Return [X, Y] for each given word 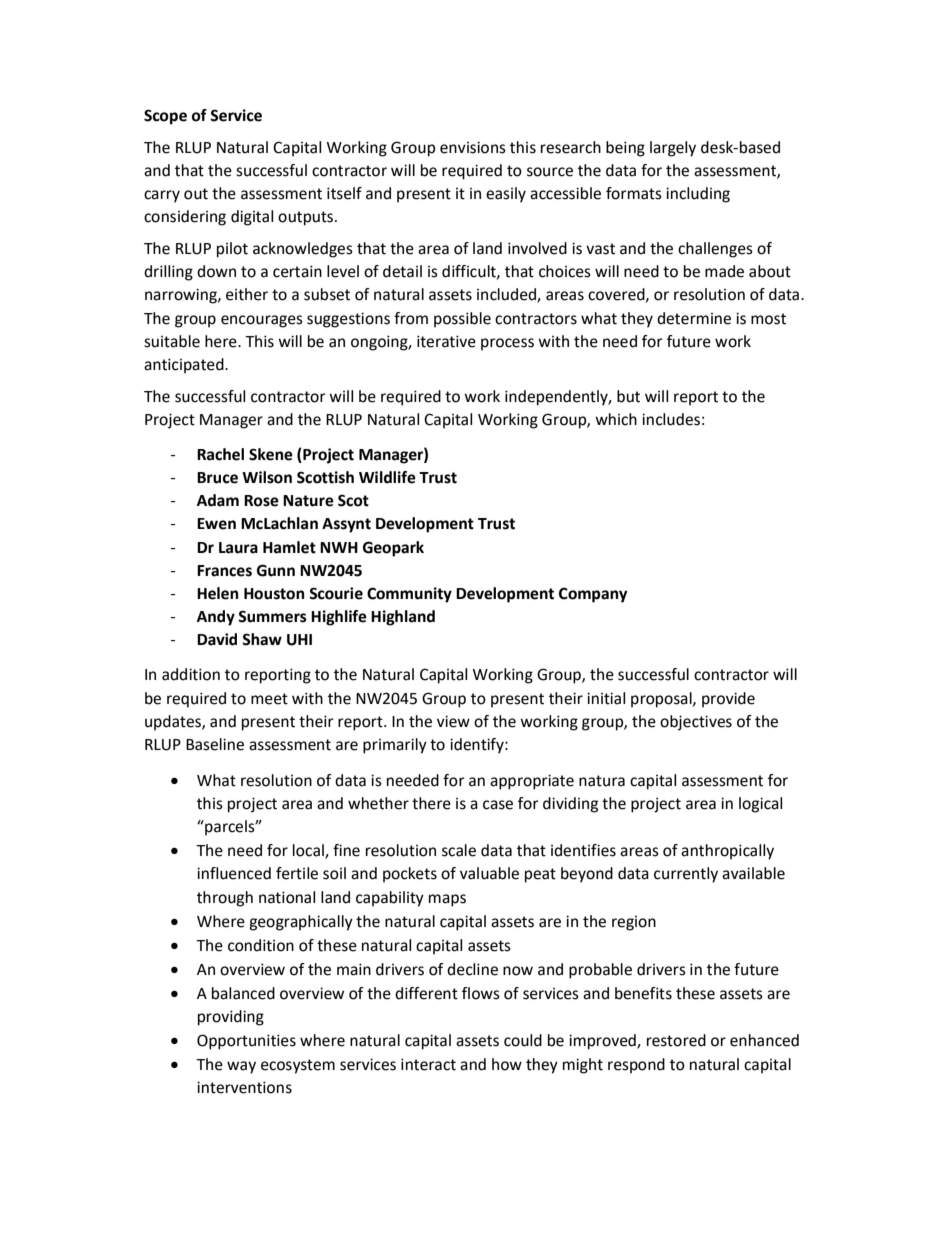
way [241, 1067]
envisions [473, 147]
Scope [165, 117]
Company [593, 595]
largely [673, 149]
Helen [217, 593]
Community [409, 595]
